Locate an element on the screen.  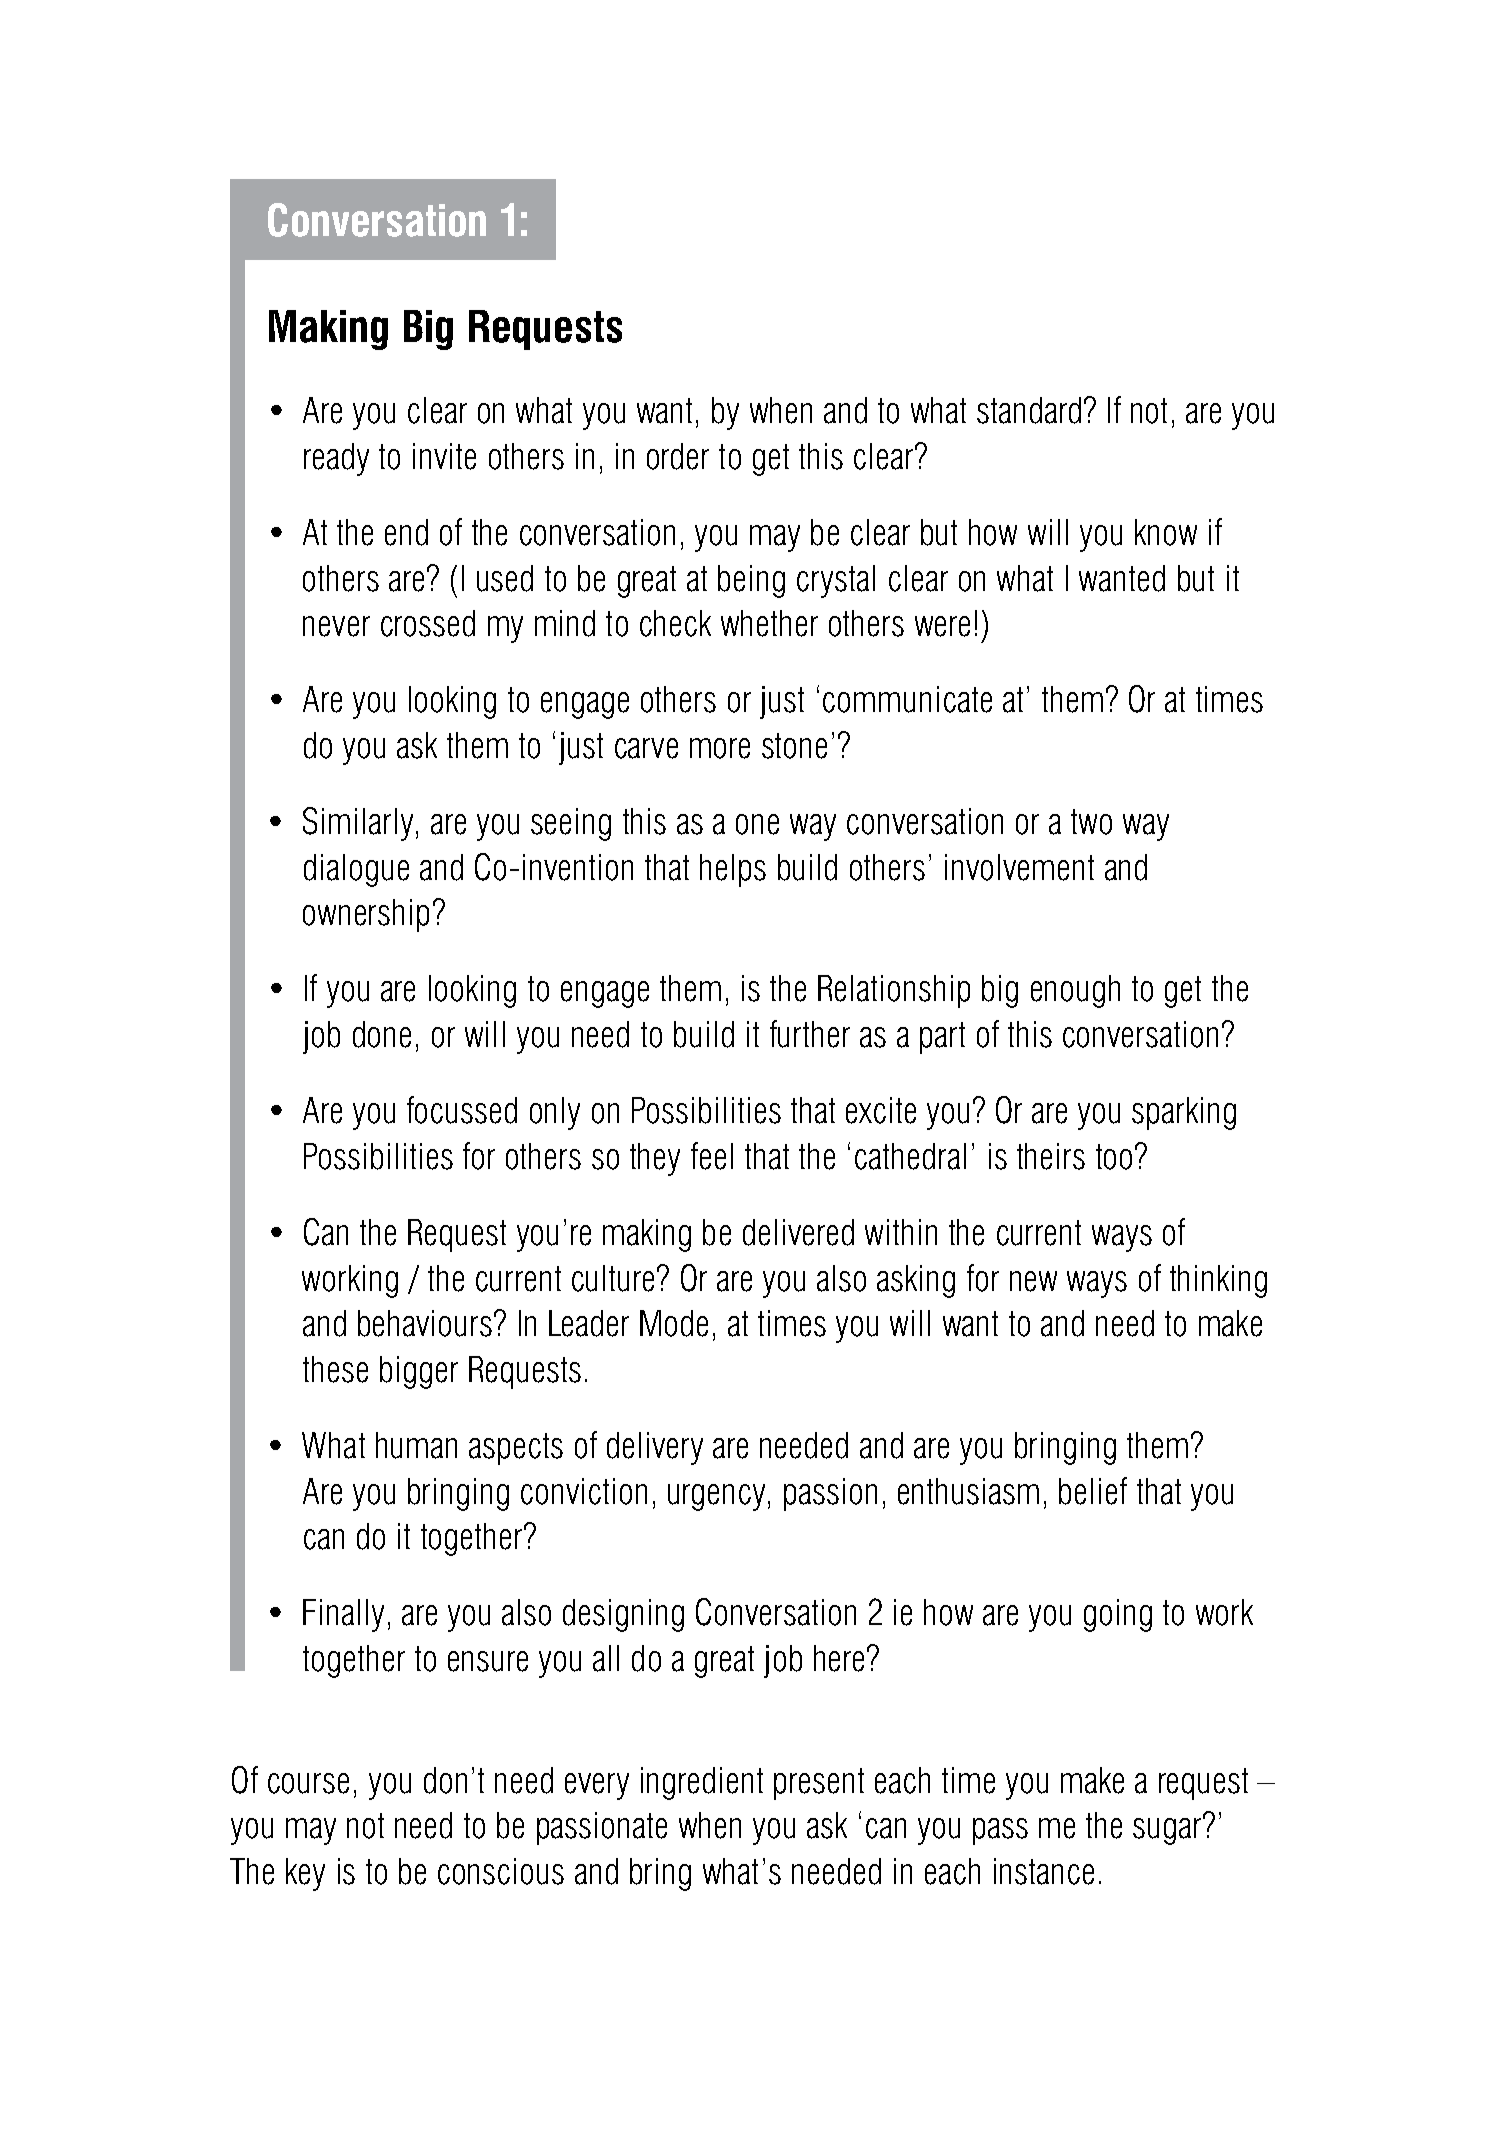
standard is located at coordinates (1029, 410).
